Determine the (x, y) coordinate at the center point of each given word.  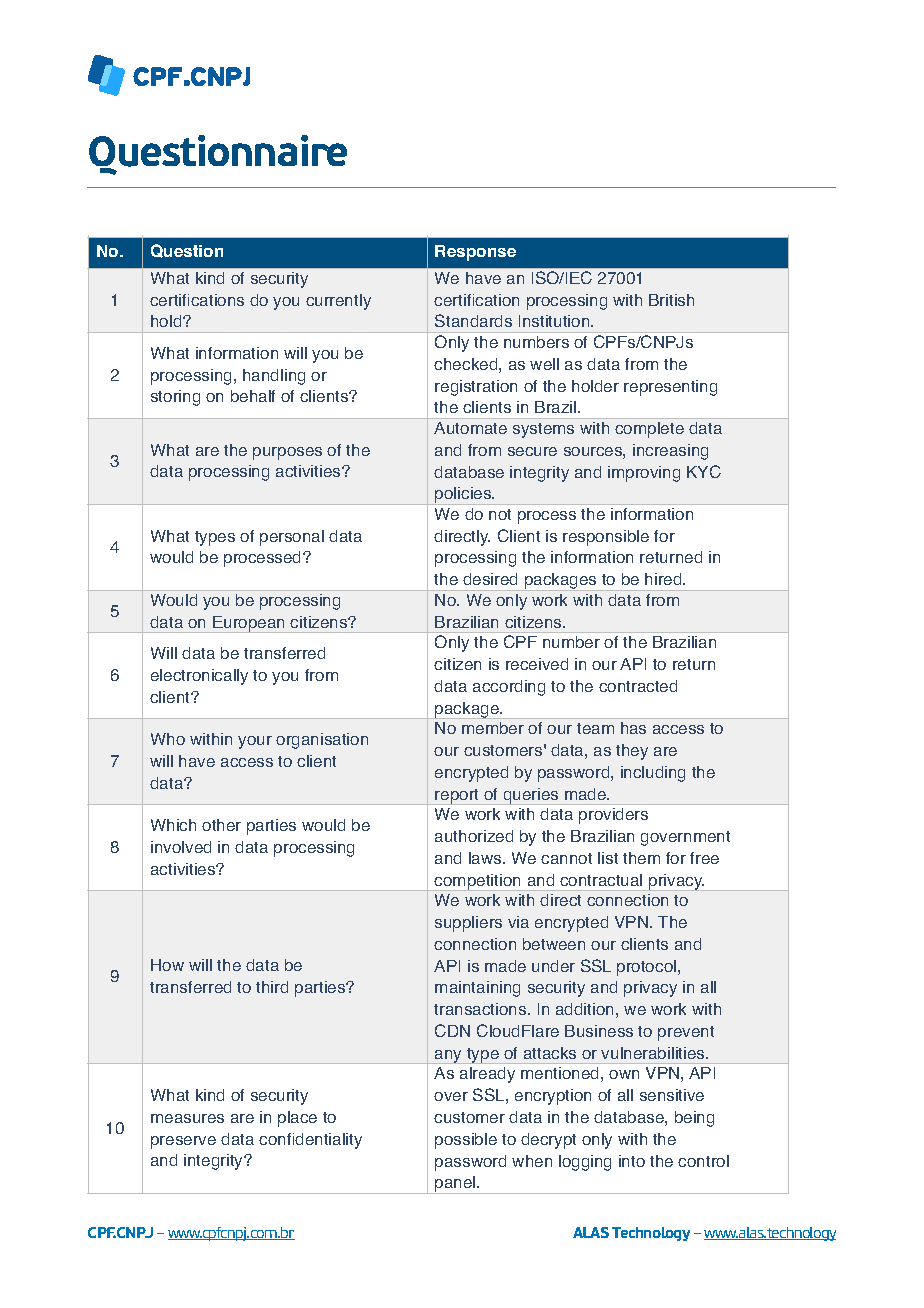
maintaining (477, 989)
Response (475, 253)
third (272, 987)
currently (338, 302)
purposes (287, 453)
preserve (183, 1142)
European (249, 624)
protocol (648, 968)
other (221, 825)
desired (490, 579)
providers (613, 816)
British (671, 300)
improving (644, 474)
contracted (638, 686)
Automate (470, 428)
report (458, 797)
